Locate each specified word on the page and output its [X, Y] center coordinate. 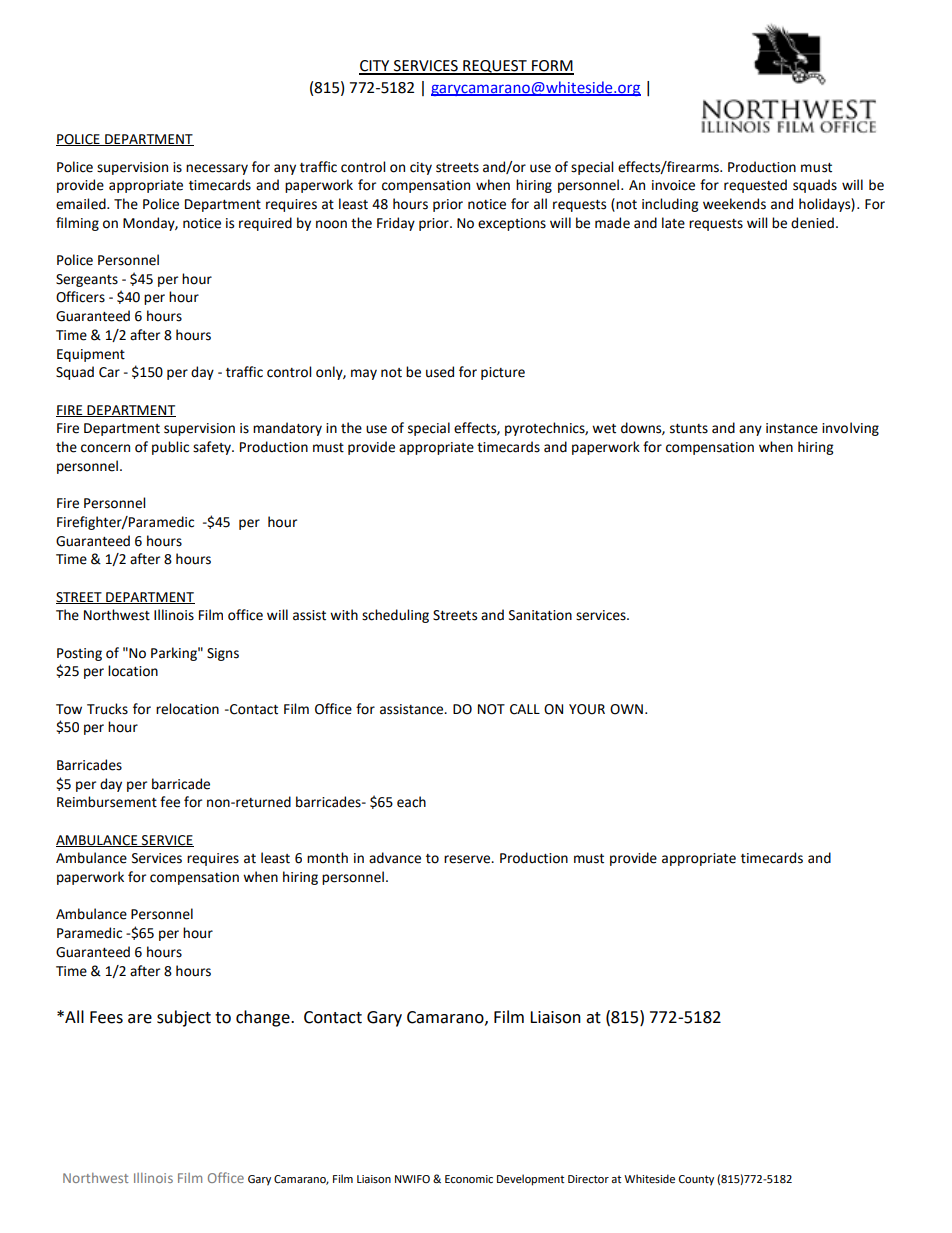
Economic [469, 1179]
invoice [673, 185]
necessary [217, 169]
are [140, 1019]
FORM [552, 67]
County [696, 1180]
